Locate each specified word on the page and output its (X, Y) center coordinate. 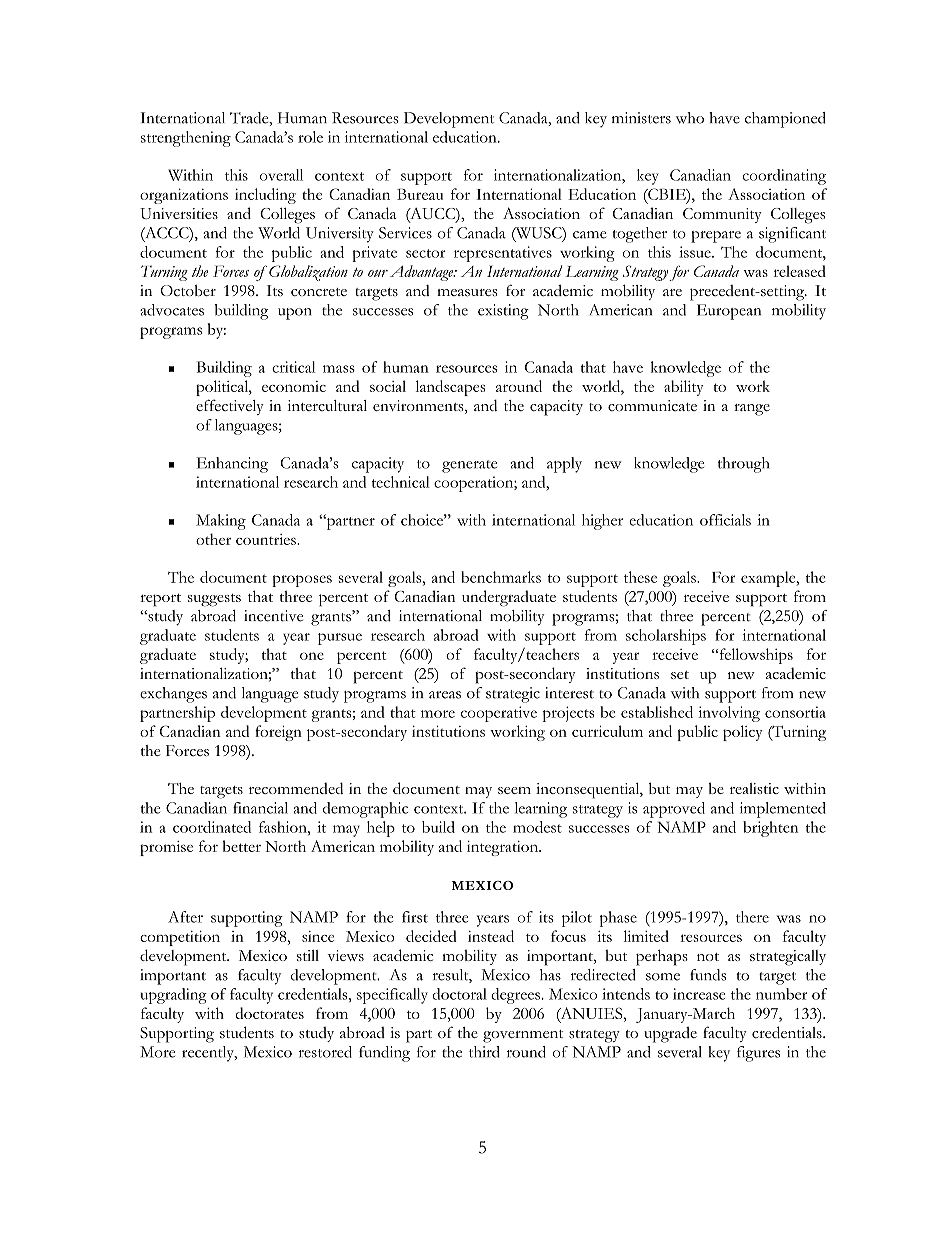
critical (293, 367)
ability (684, 388)
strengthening (186, 139)
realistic (754, 788)
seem (514, 790)
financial (260, 808)
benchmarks (501, 577)
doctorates (269, 1013)
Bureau (420, 194)
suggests (214, 600)
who (690, 118)
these (640, 577)
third (484, 1052)
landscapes (450, 388)
